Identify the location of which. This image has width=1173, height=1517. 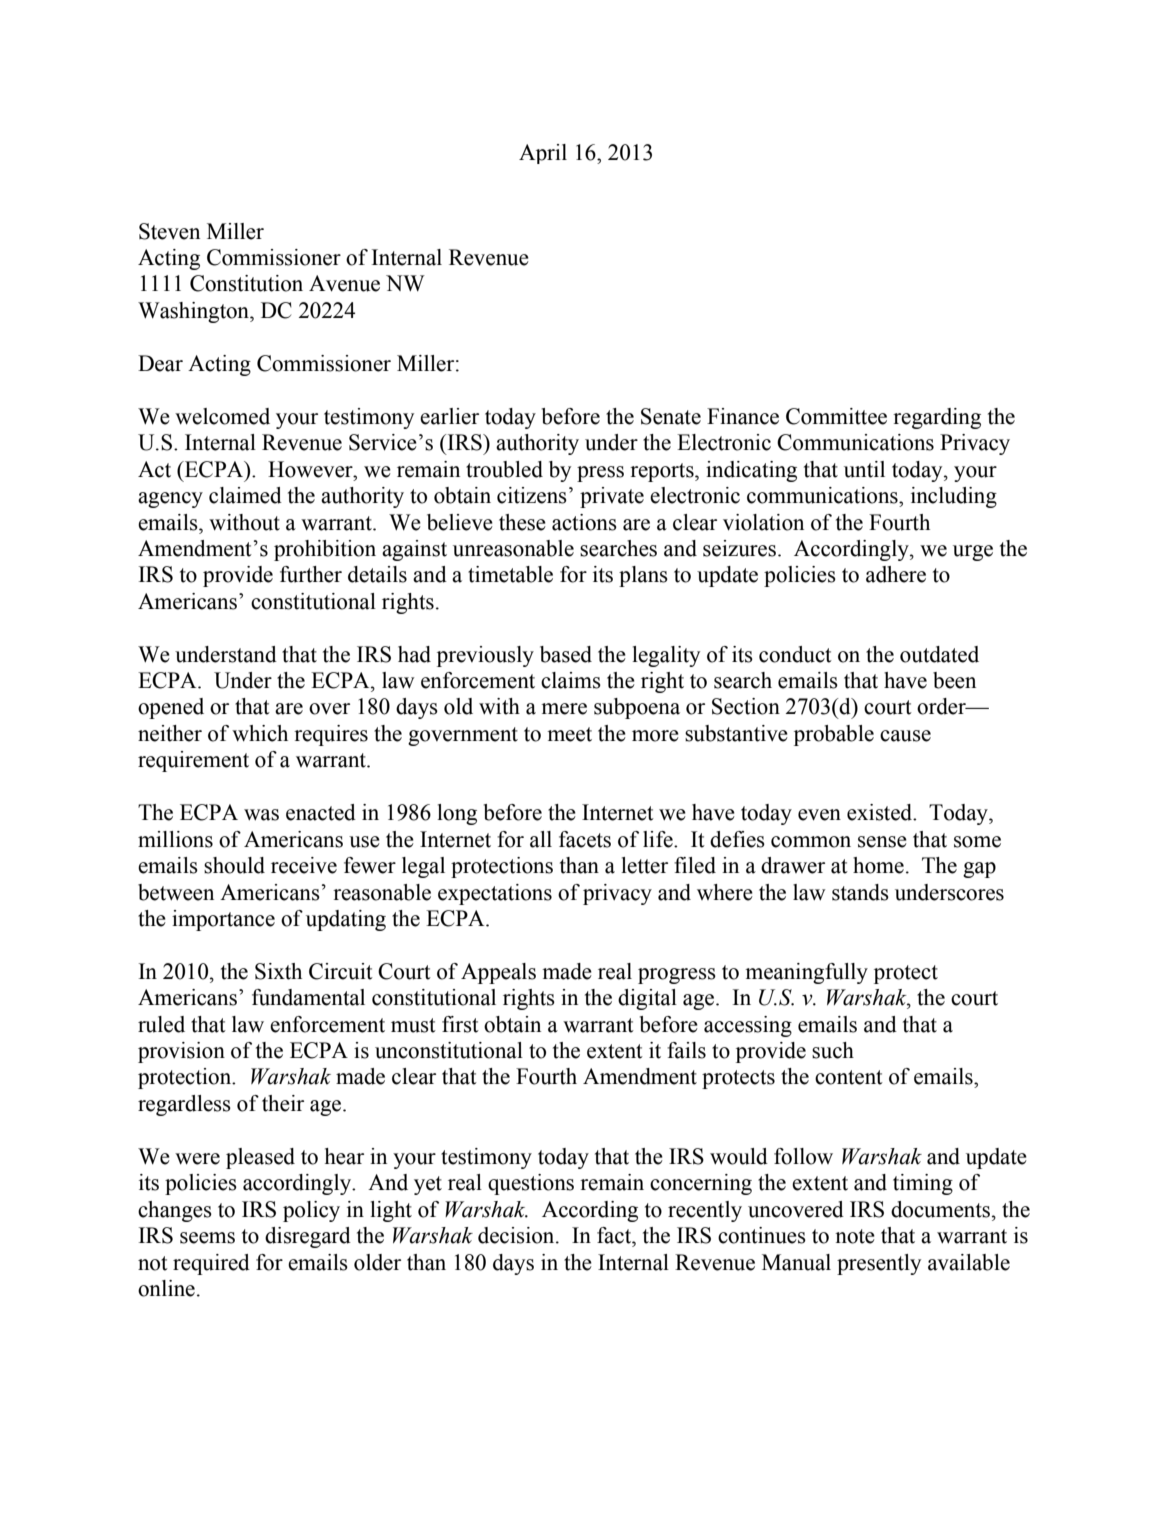
(260, 733).
